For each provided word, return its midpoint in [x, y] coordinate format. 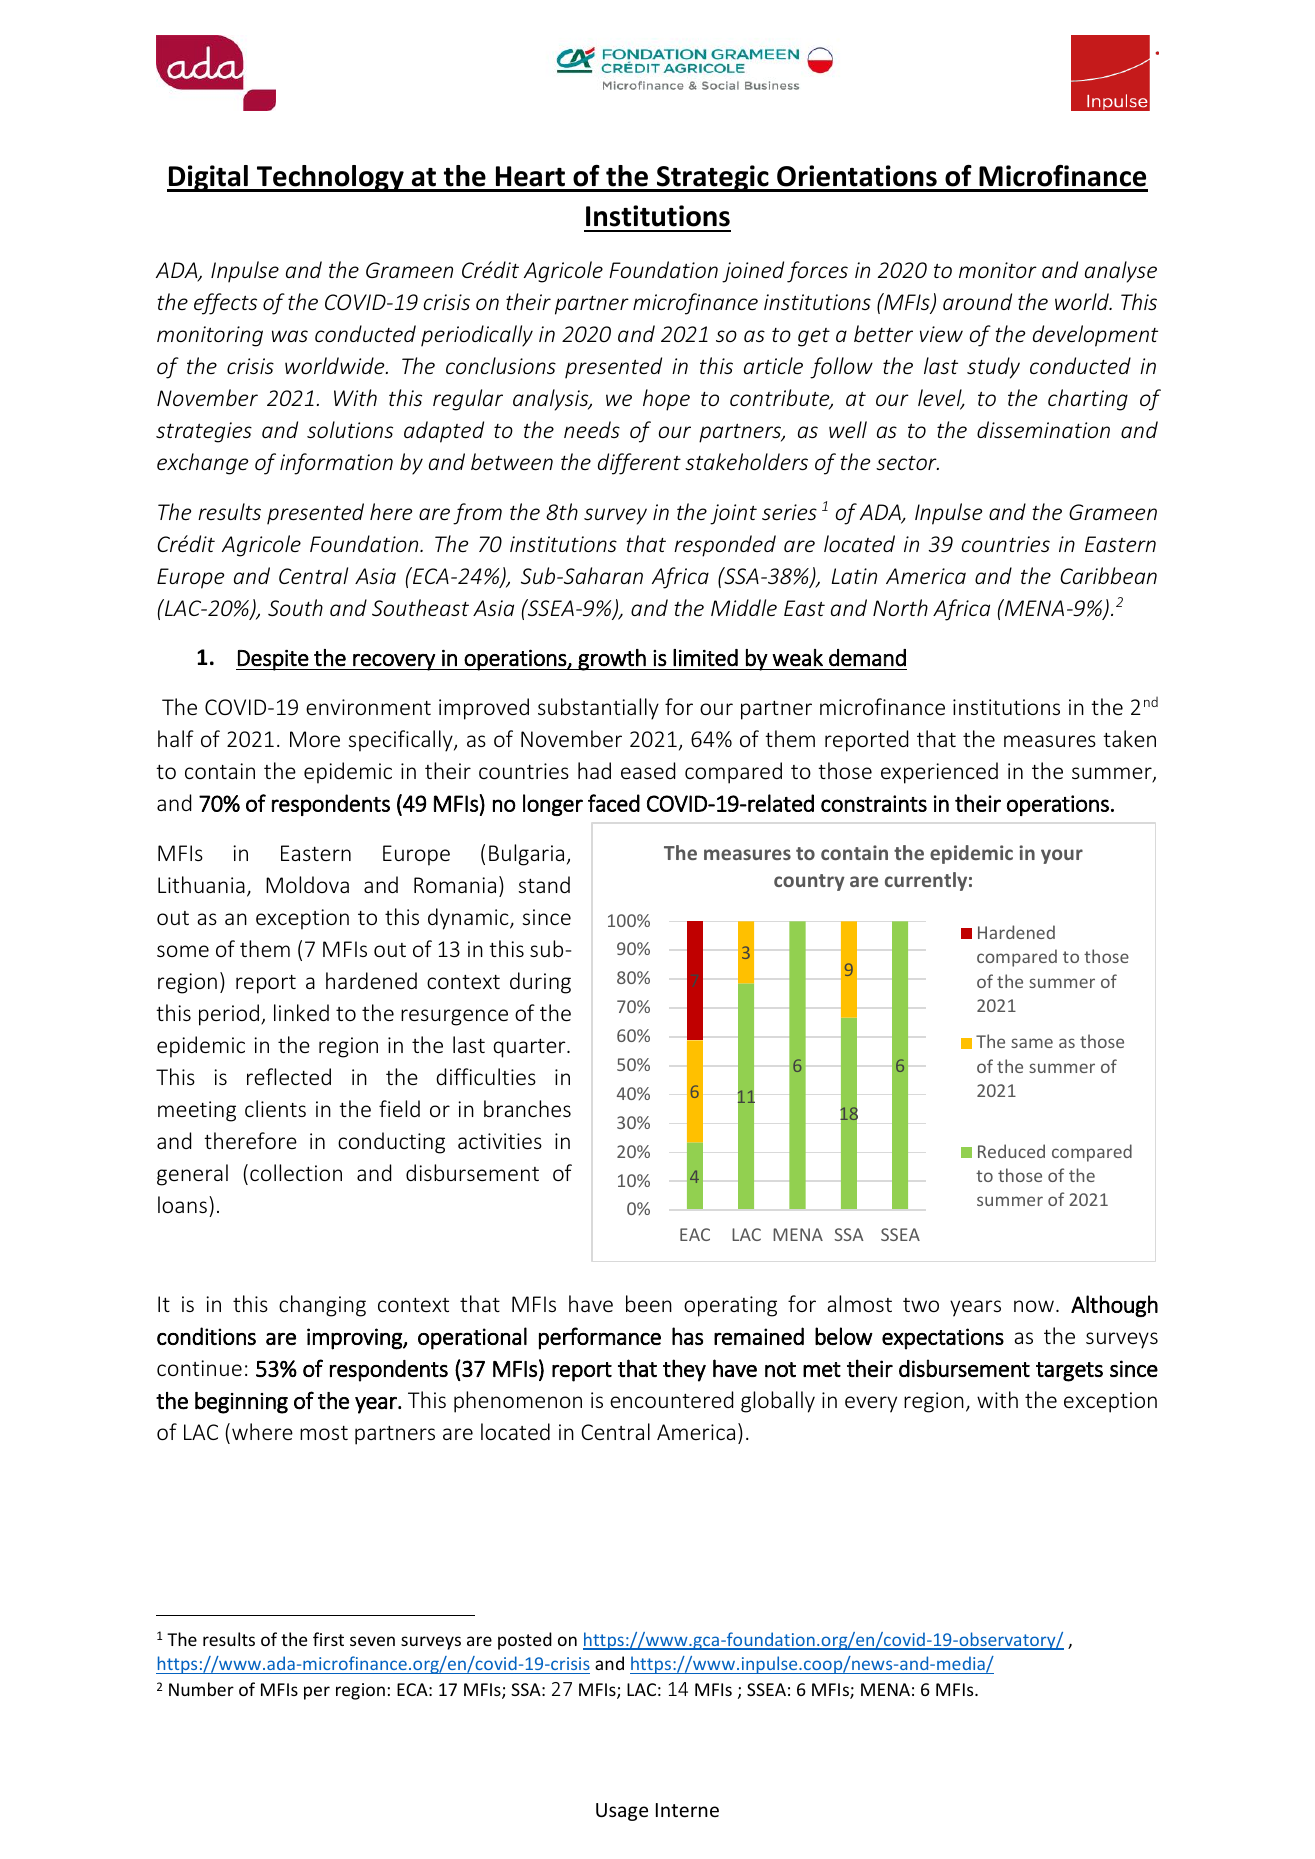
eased [648, 770]
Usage [622, 1812]
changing [322, 1306]
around [977, 301]
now [1034, 1306]
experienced [939, 773]
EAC [695, 1234]
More [315, 739]
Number [201, 1689]
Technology [330, 178]
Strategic [713, 178]
